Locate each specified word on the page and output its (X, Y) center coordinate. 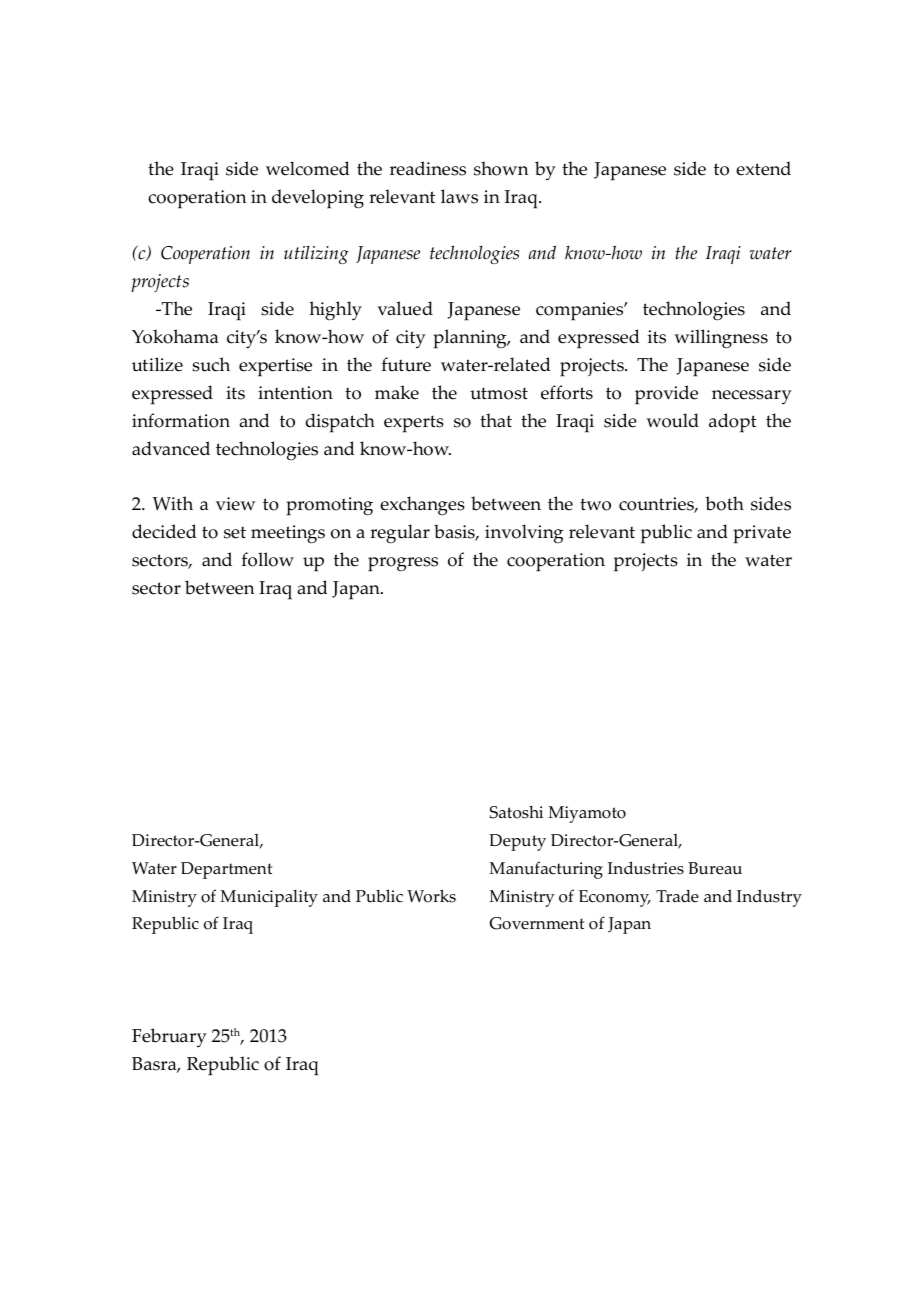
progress (403, 564)
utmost (499, 393)
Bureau (715, 868)
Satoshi (516, 812)
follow (268, 559)
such (211, 364)
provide (666, 395)
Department (226, 870)
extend (763, 168)
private (762, 534)
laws (459, 196)
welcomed (308, 168)
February (169, 1037)
